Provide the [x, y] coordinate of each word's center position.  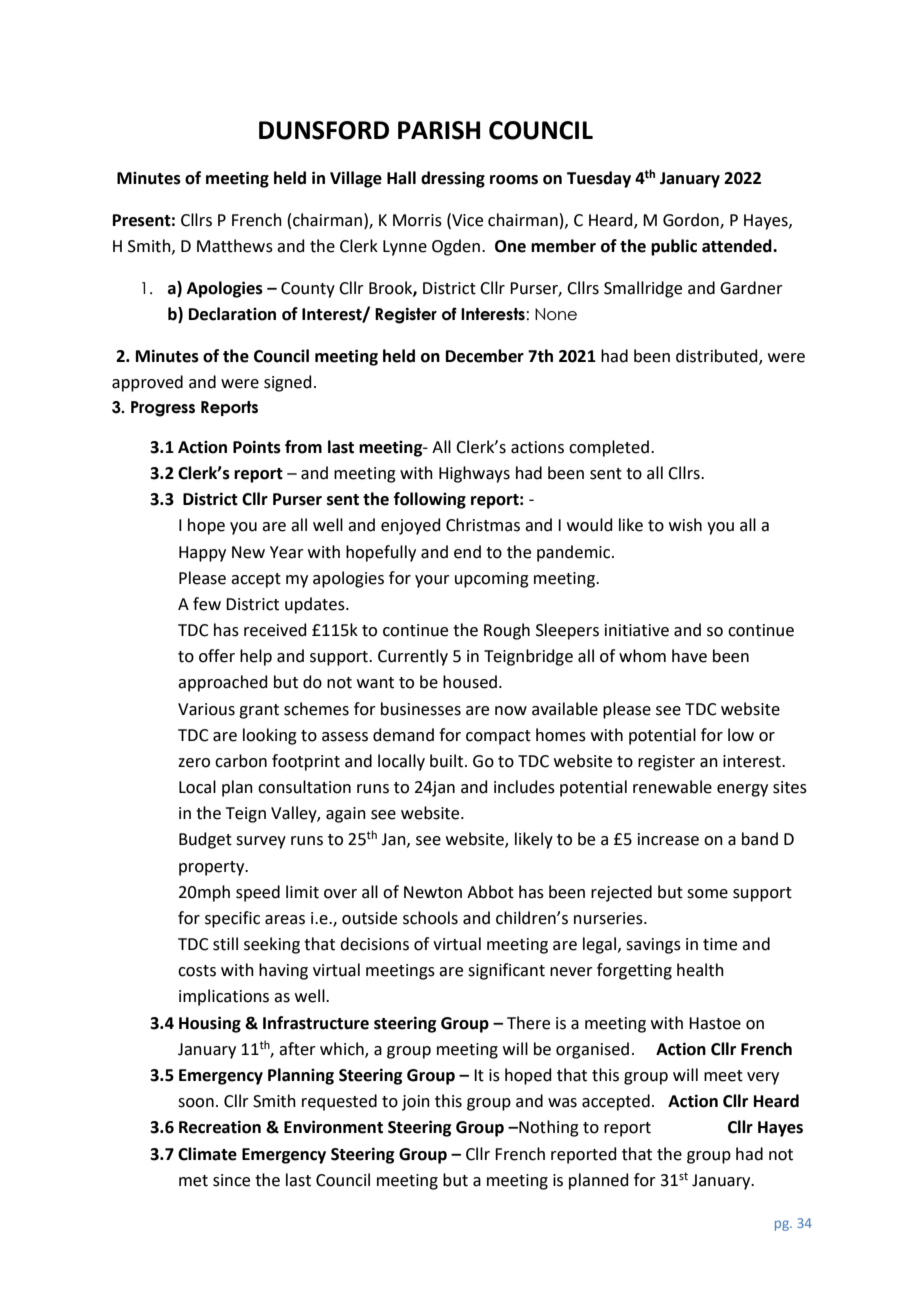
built [446, 761]
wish [685, 525]
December [485, 356]
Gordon [692, 221]
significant [506, 971]
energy [742, 790]
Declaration [232, 314]
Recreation [220, 1127]
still [225, 944]
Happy [202, 554]
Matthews [235, 246]
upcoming [492, 580]
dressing [453, 179]
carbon [241, 761]
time [720, 944]
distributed [718, 357]
